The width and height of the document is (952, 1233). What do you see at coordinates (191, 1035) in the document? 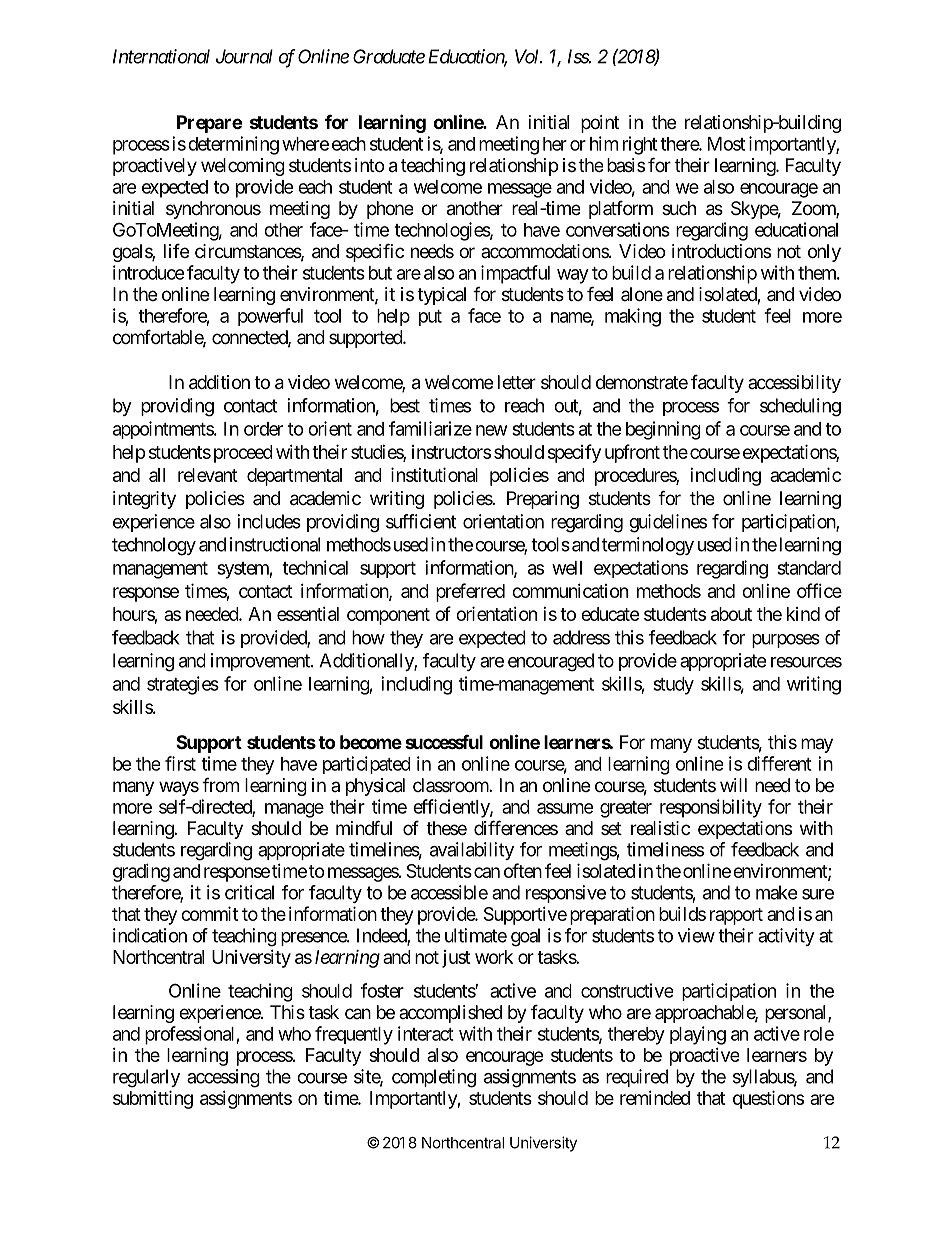
I see `professional` at bounding box center [191, 1035].
